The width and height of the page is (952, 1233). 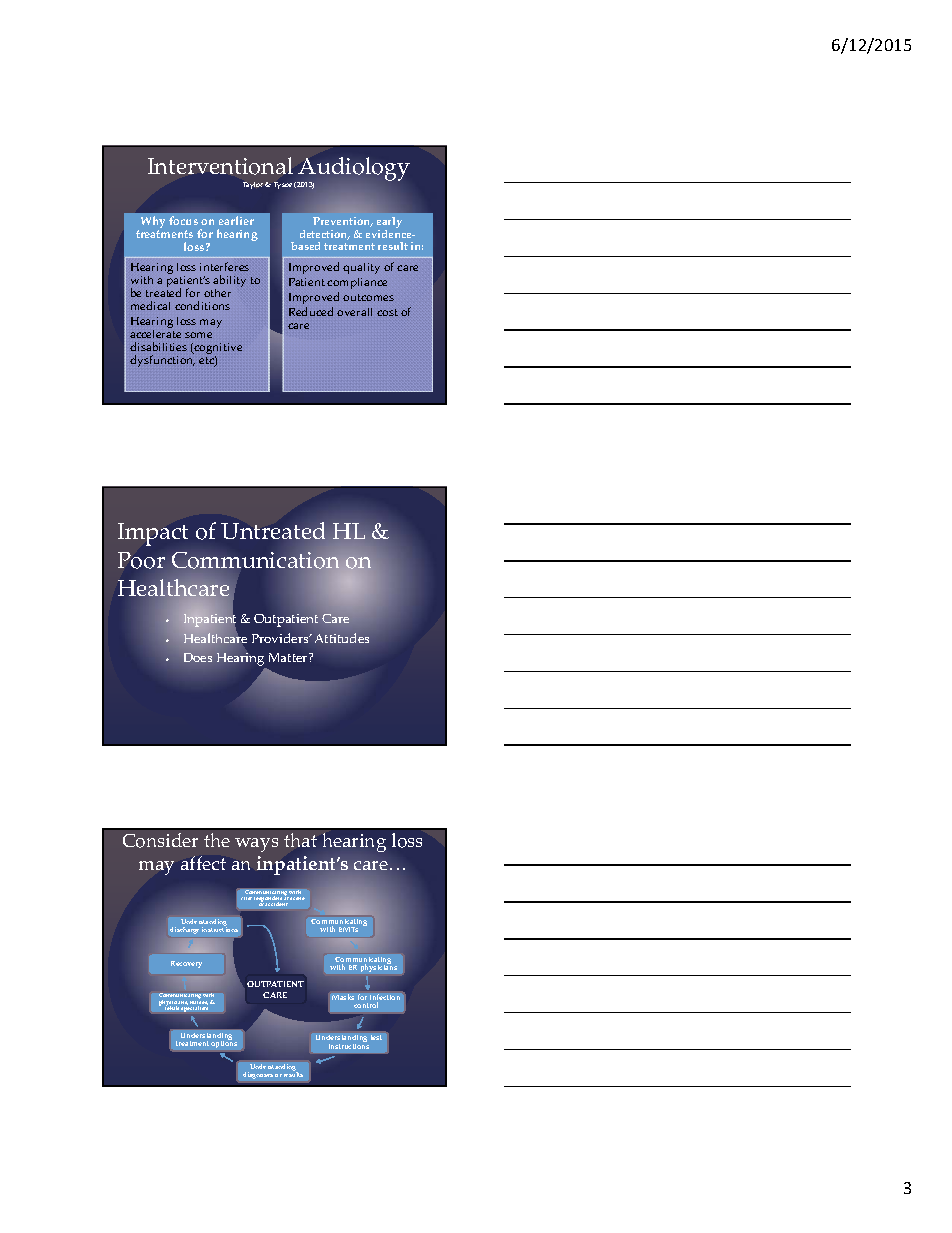 What do you see at coordinates (183, 220) in the page?
I see `focus` at bounding box center [183, 220].
